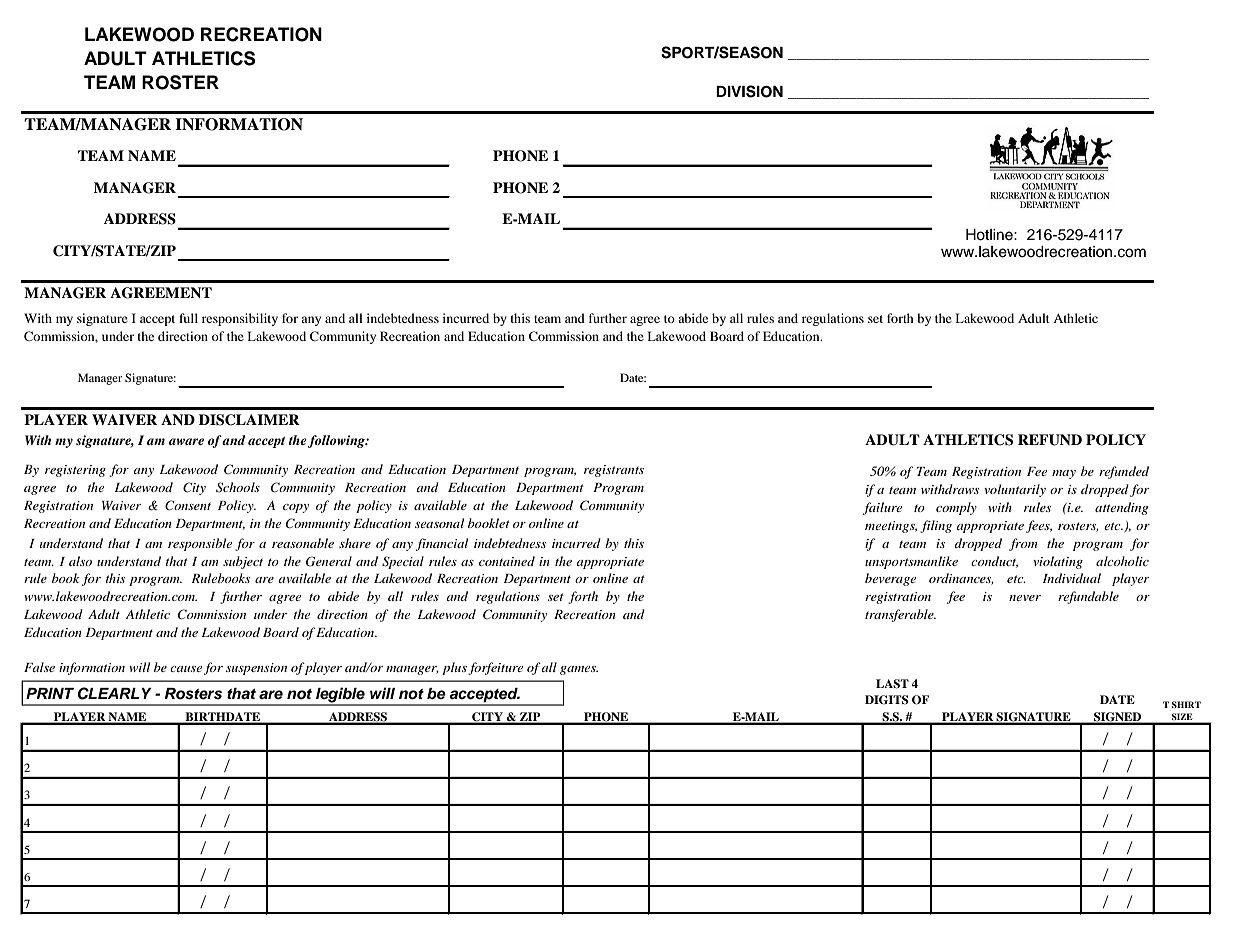 This screenshot has width=1233, height=952. I want to click on games, so click(579, 670).
